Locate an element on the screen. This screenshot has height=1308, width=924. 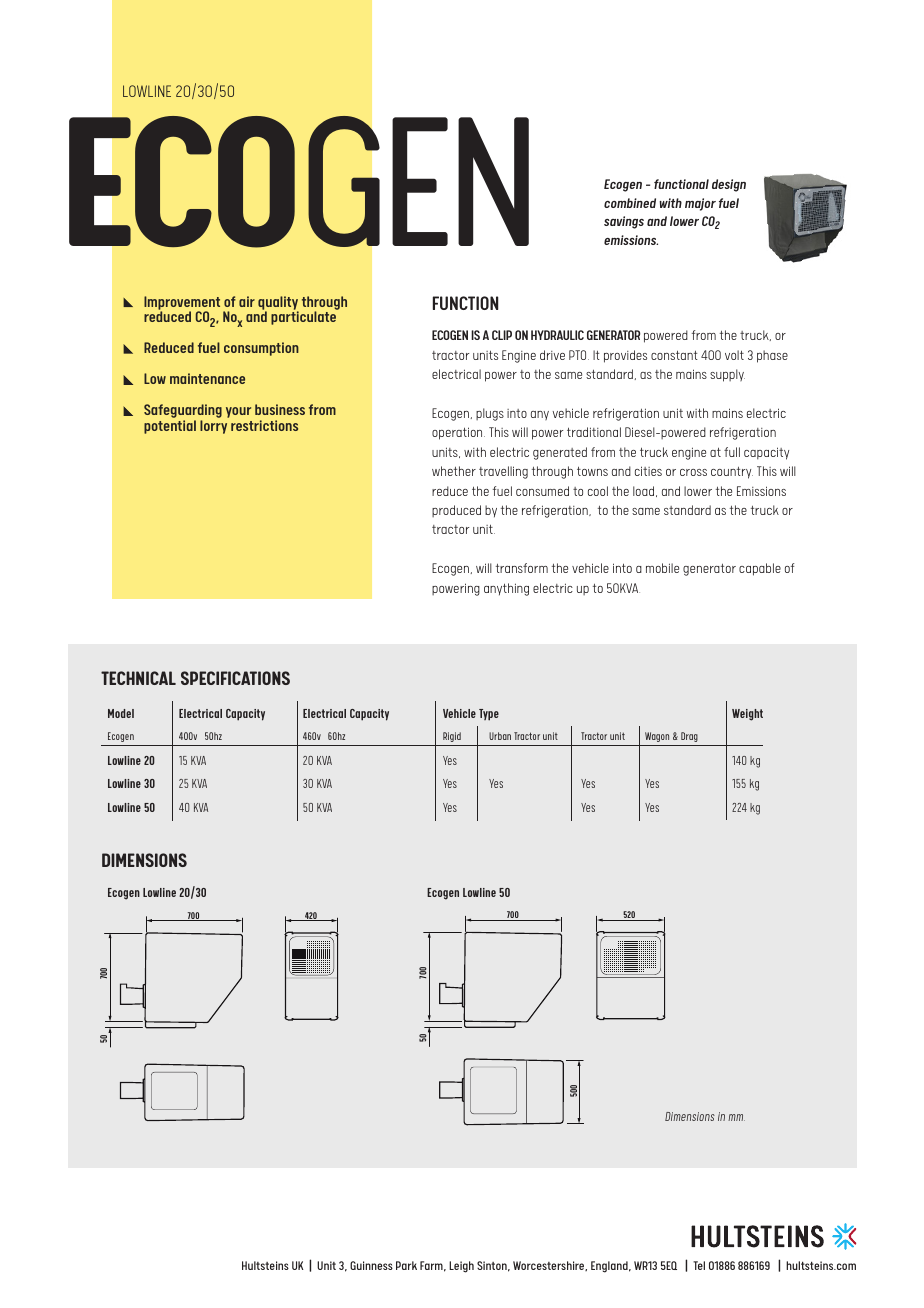
Tel is located at coordinates (699, 1265).
